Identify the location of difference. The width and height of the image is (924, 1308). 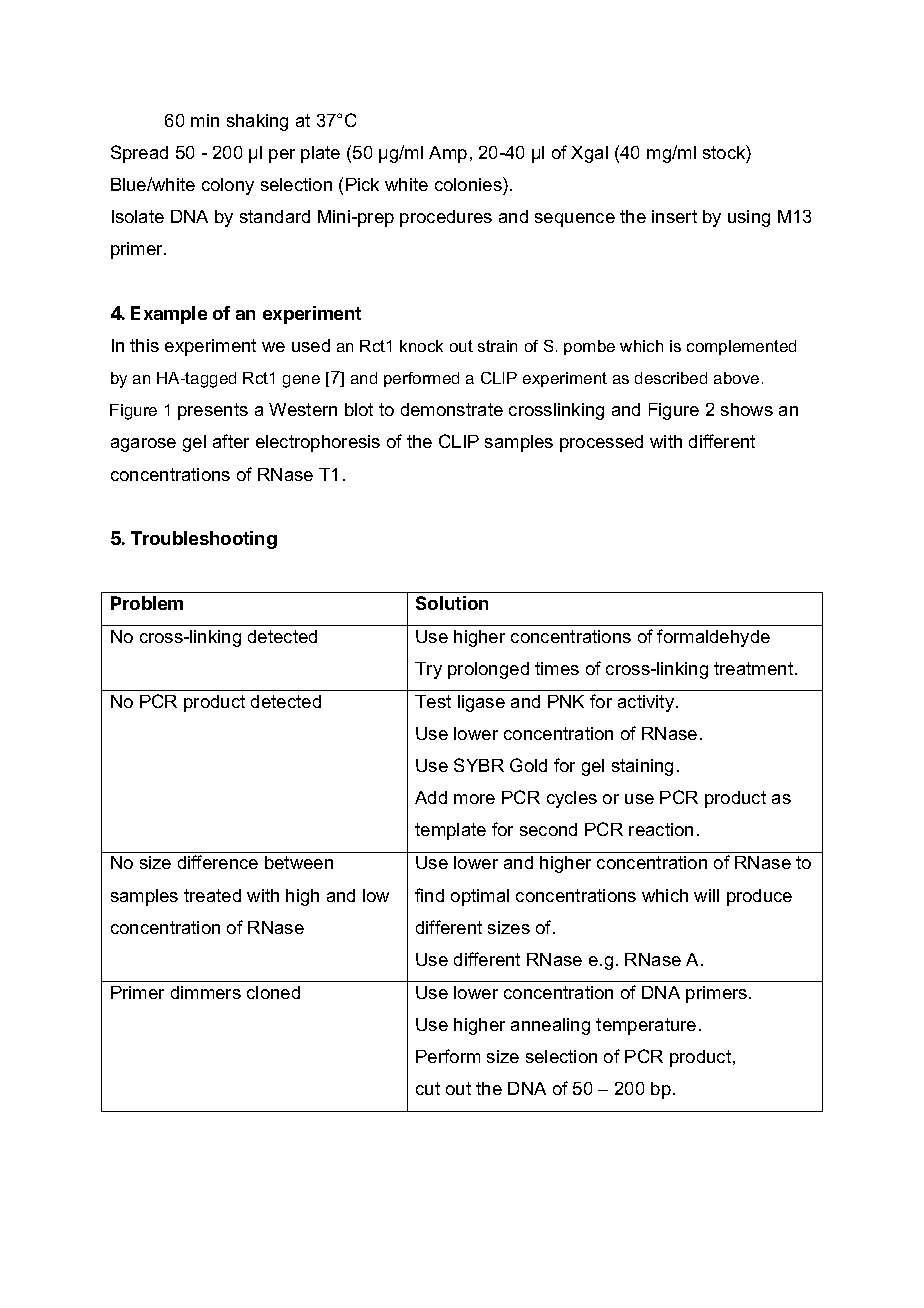
(218, 862).
